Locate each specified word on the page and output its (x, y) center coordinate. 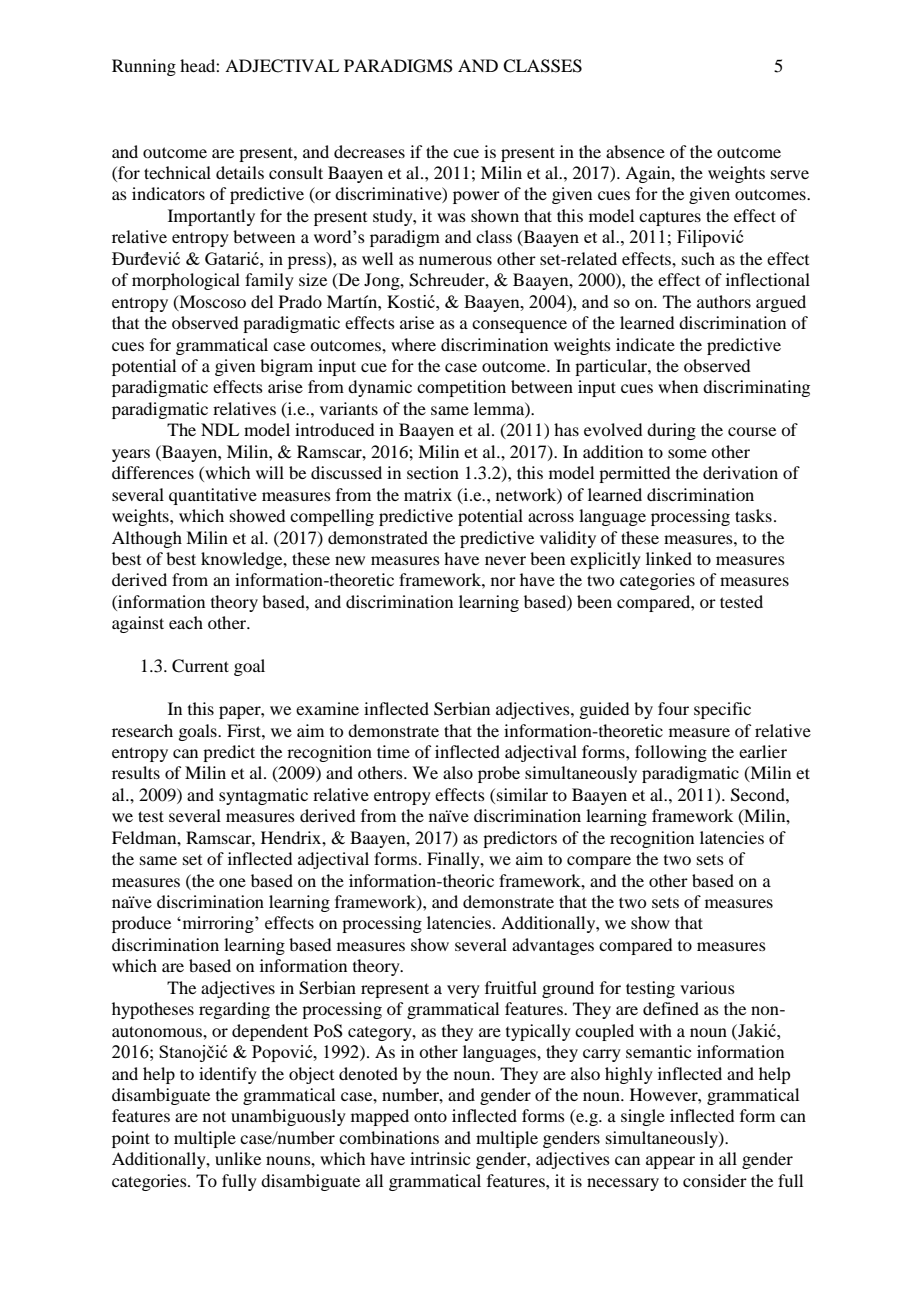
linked (669, 558)
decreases (369, 151)
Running (144, 67)
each (186, 622)
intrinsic (440, 1158)
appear (670, 1162)
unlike (238, 1158)
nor (503, 581)
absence (635, 151)
